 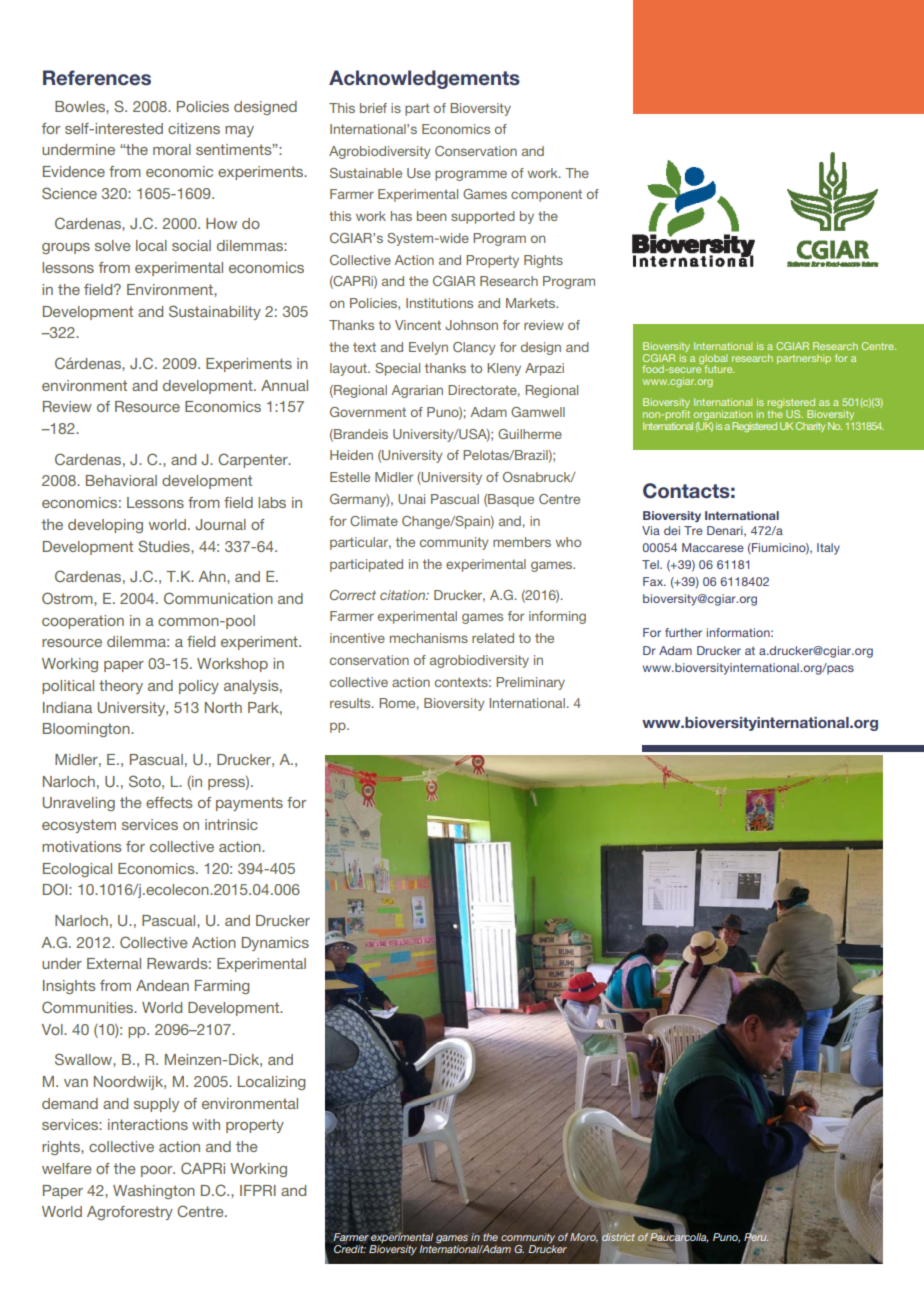 I want to click on IFPRI, so click(x=258, y=1190).
